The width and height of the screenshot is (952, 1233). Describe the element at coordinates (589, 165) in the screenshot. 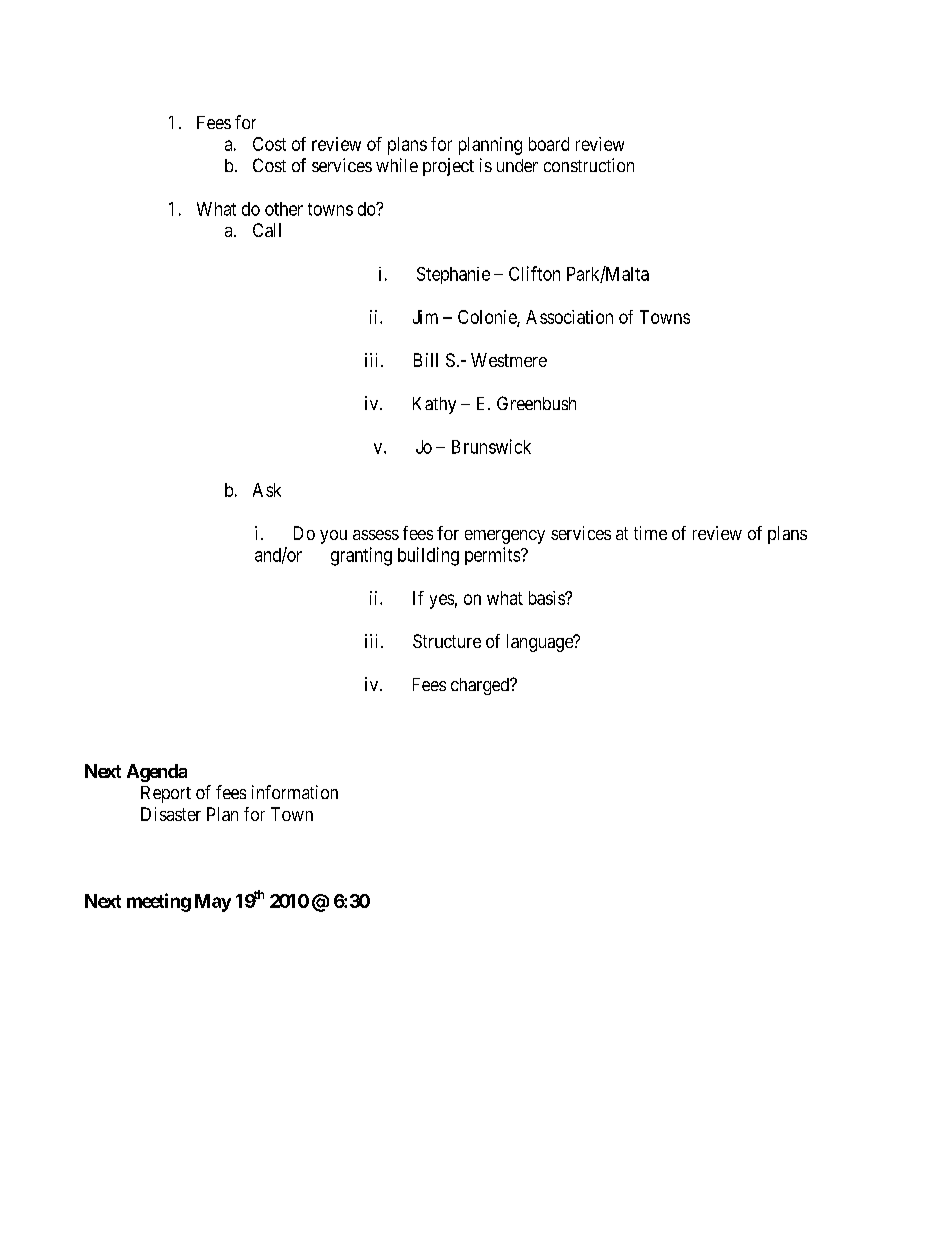

I see `construction` at that location.
